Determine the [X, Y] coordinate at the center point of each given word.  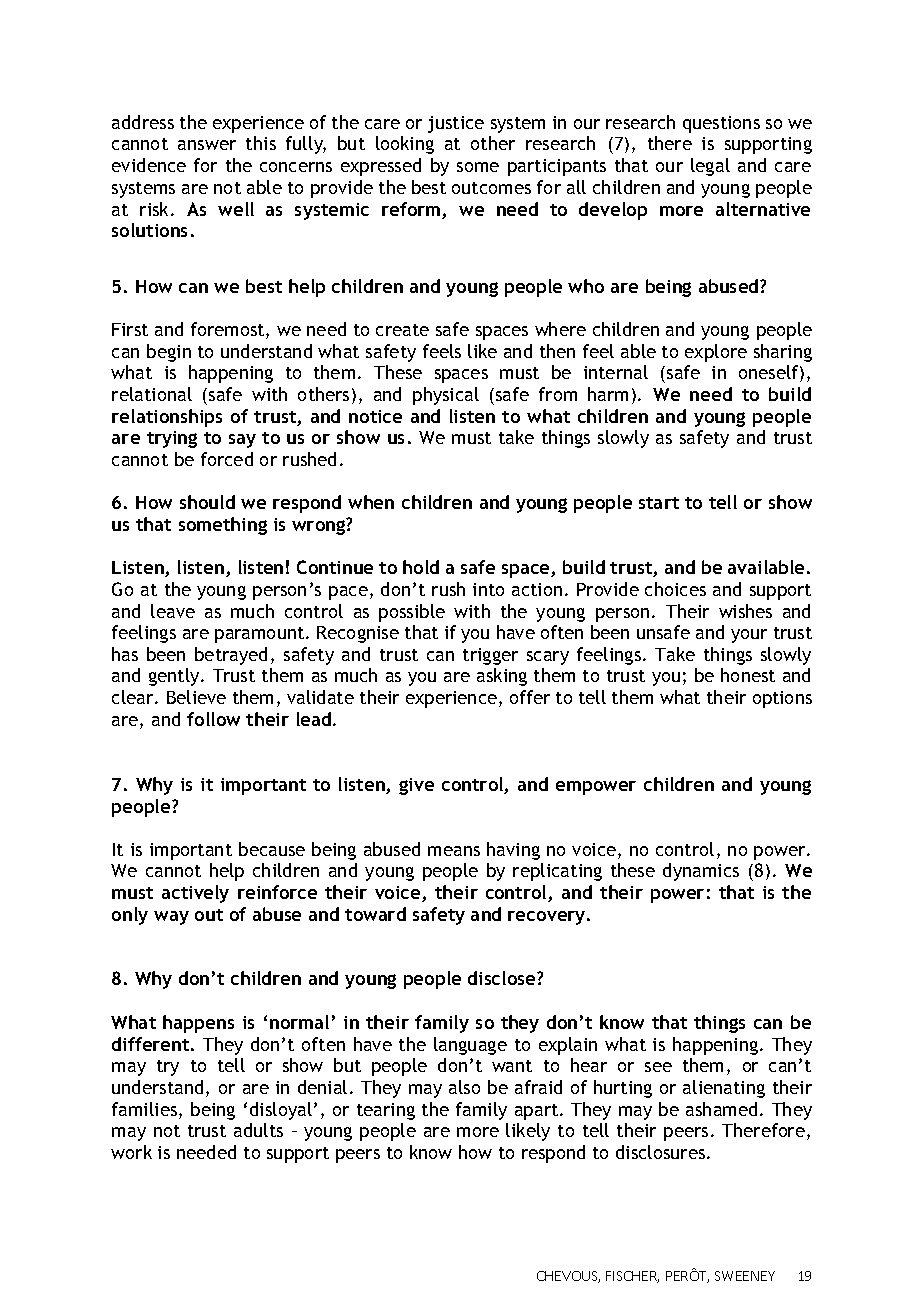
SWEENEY [745, 1276]
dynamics [701, 872]
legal [710, 167]
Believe [196, 697]
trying [172, 439]
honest [748, 675]
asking [502, 677]
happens [198, 1024]
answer [207, 145]
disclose [503, 978]
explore [716, 353]
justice [456, 124]
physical [446, 396]
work [131, 1152]
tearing [386, 1111]
